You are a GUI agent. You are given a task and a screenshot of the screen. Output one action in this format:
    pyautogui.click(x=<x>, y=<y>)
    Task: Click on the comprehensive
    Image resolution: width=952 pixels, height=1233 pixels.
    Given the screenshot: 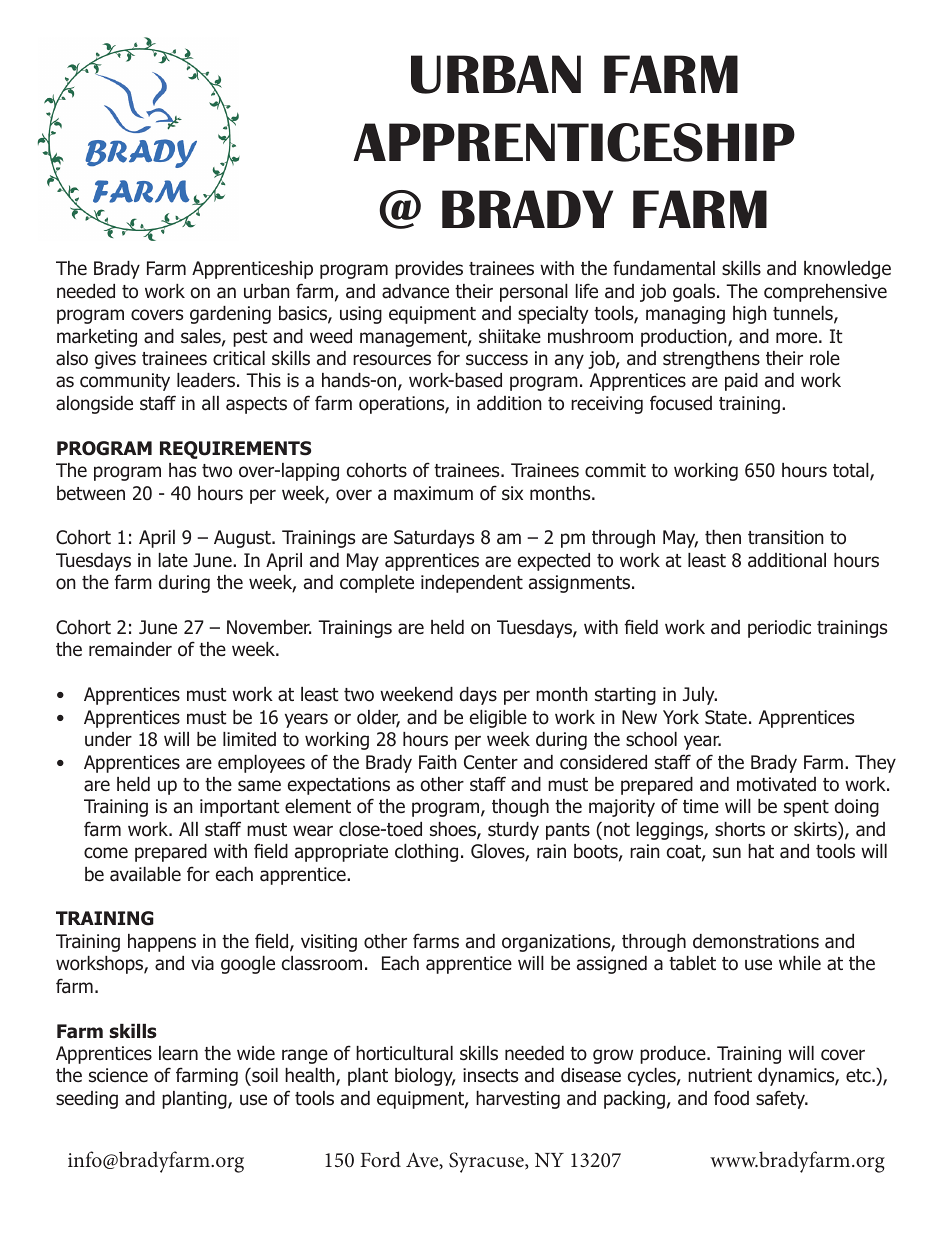 What is the action you would take?
    pyautogui.click(x=825, y=293)
